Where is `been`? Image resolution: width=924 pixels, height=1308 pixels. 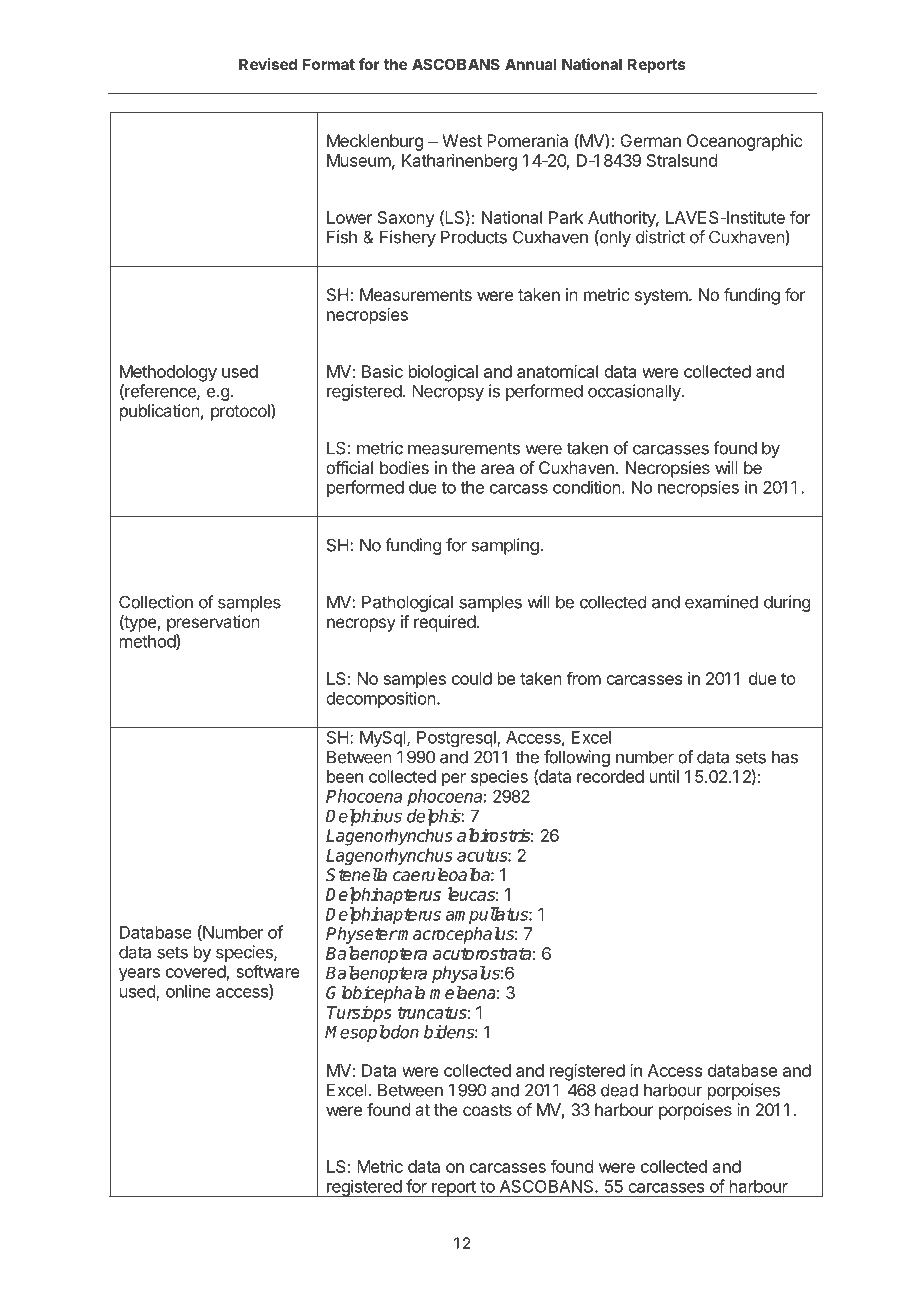
been is located at coordinates (345, 776).
